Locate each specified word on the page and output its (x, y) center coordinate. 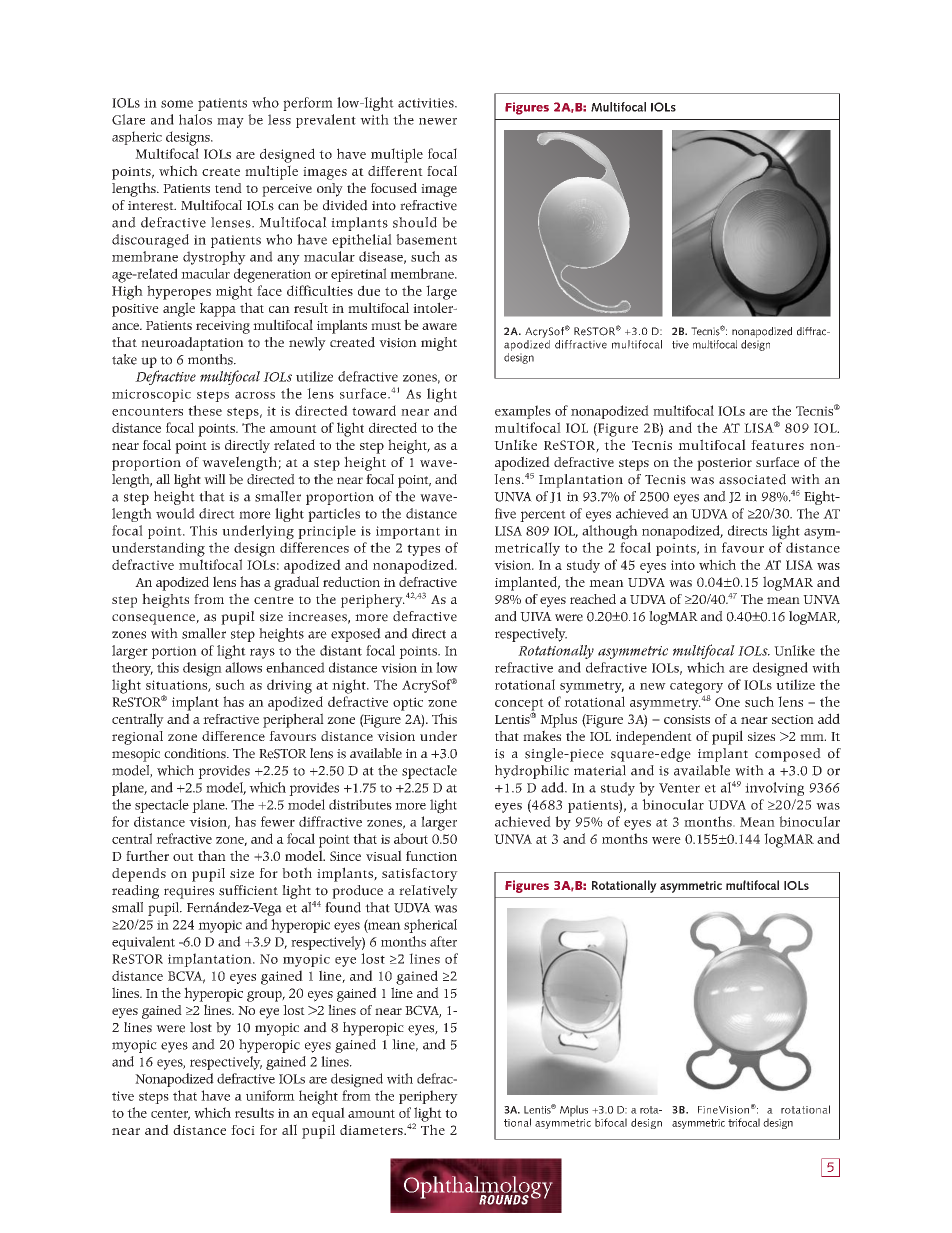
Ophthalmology (478, 1187)
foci (243, 1130)
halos (195, 119)
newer (438, 121)
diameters (372, 1129)
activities (427, 103)
